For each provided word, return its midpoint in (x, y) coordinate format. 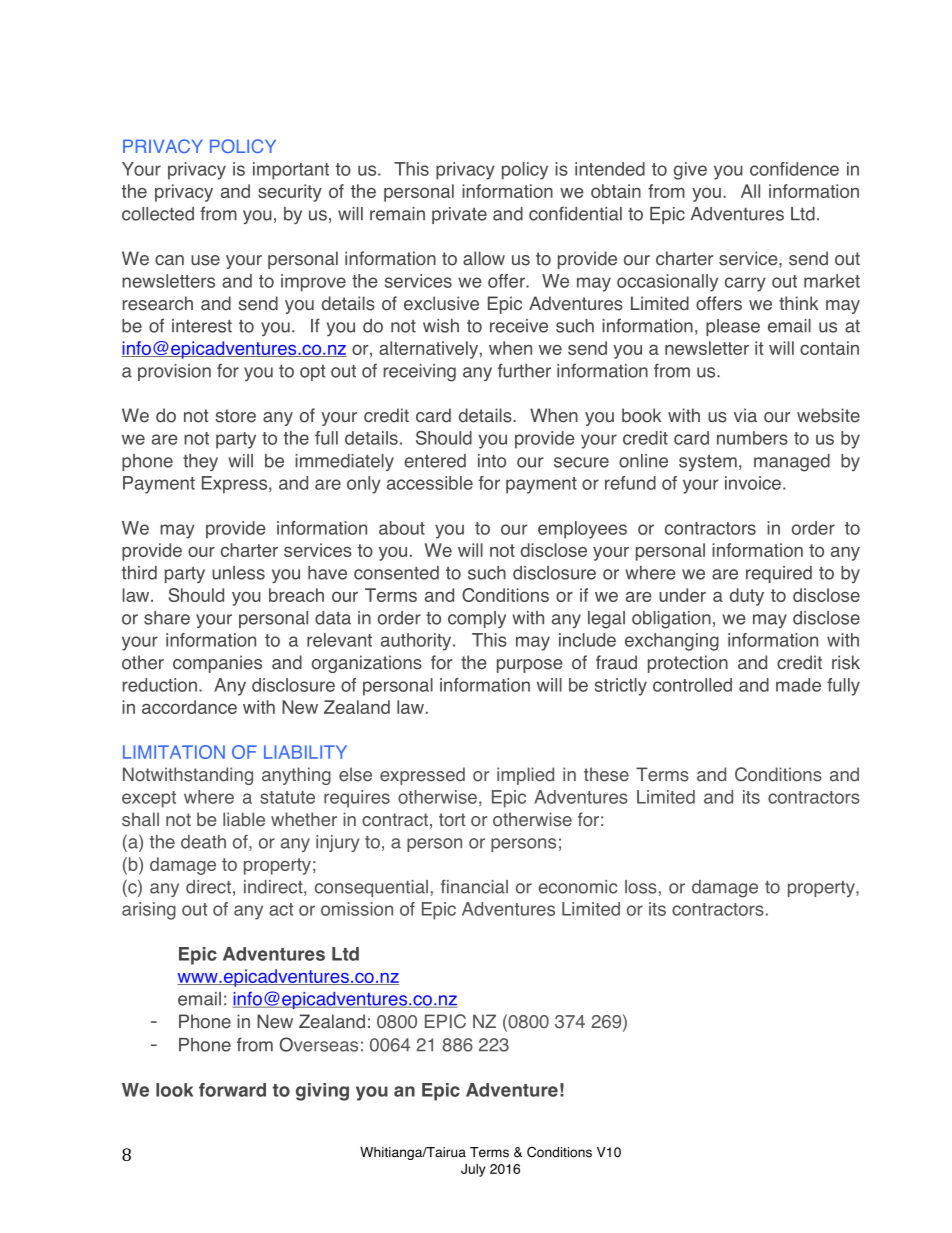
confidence (794, 169)
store (235, 416)
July (473, 1170)
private (459, 215)
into (492, 461)
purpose (530, 666)
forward (232, 1090)
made (798, 685)
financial (474, 886)
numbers (752, 438)
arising (149, 911)
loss (641, 887)
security (290, 193)
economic (577, 887)
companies (217, 664)
